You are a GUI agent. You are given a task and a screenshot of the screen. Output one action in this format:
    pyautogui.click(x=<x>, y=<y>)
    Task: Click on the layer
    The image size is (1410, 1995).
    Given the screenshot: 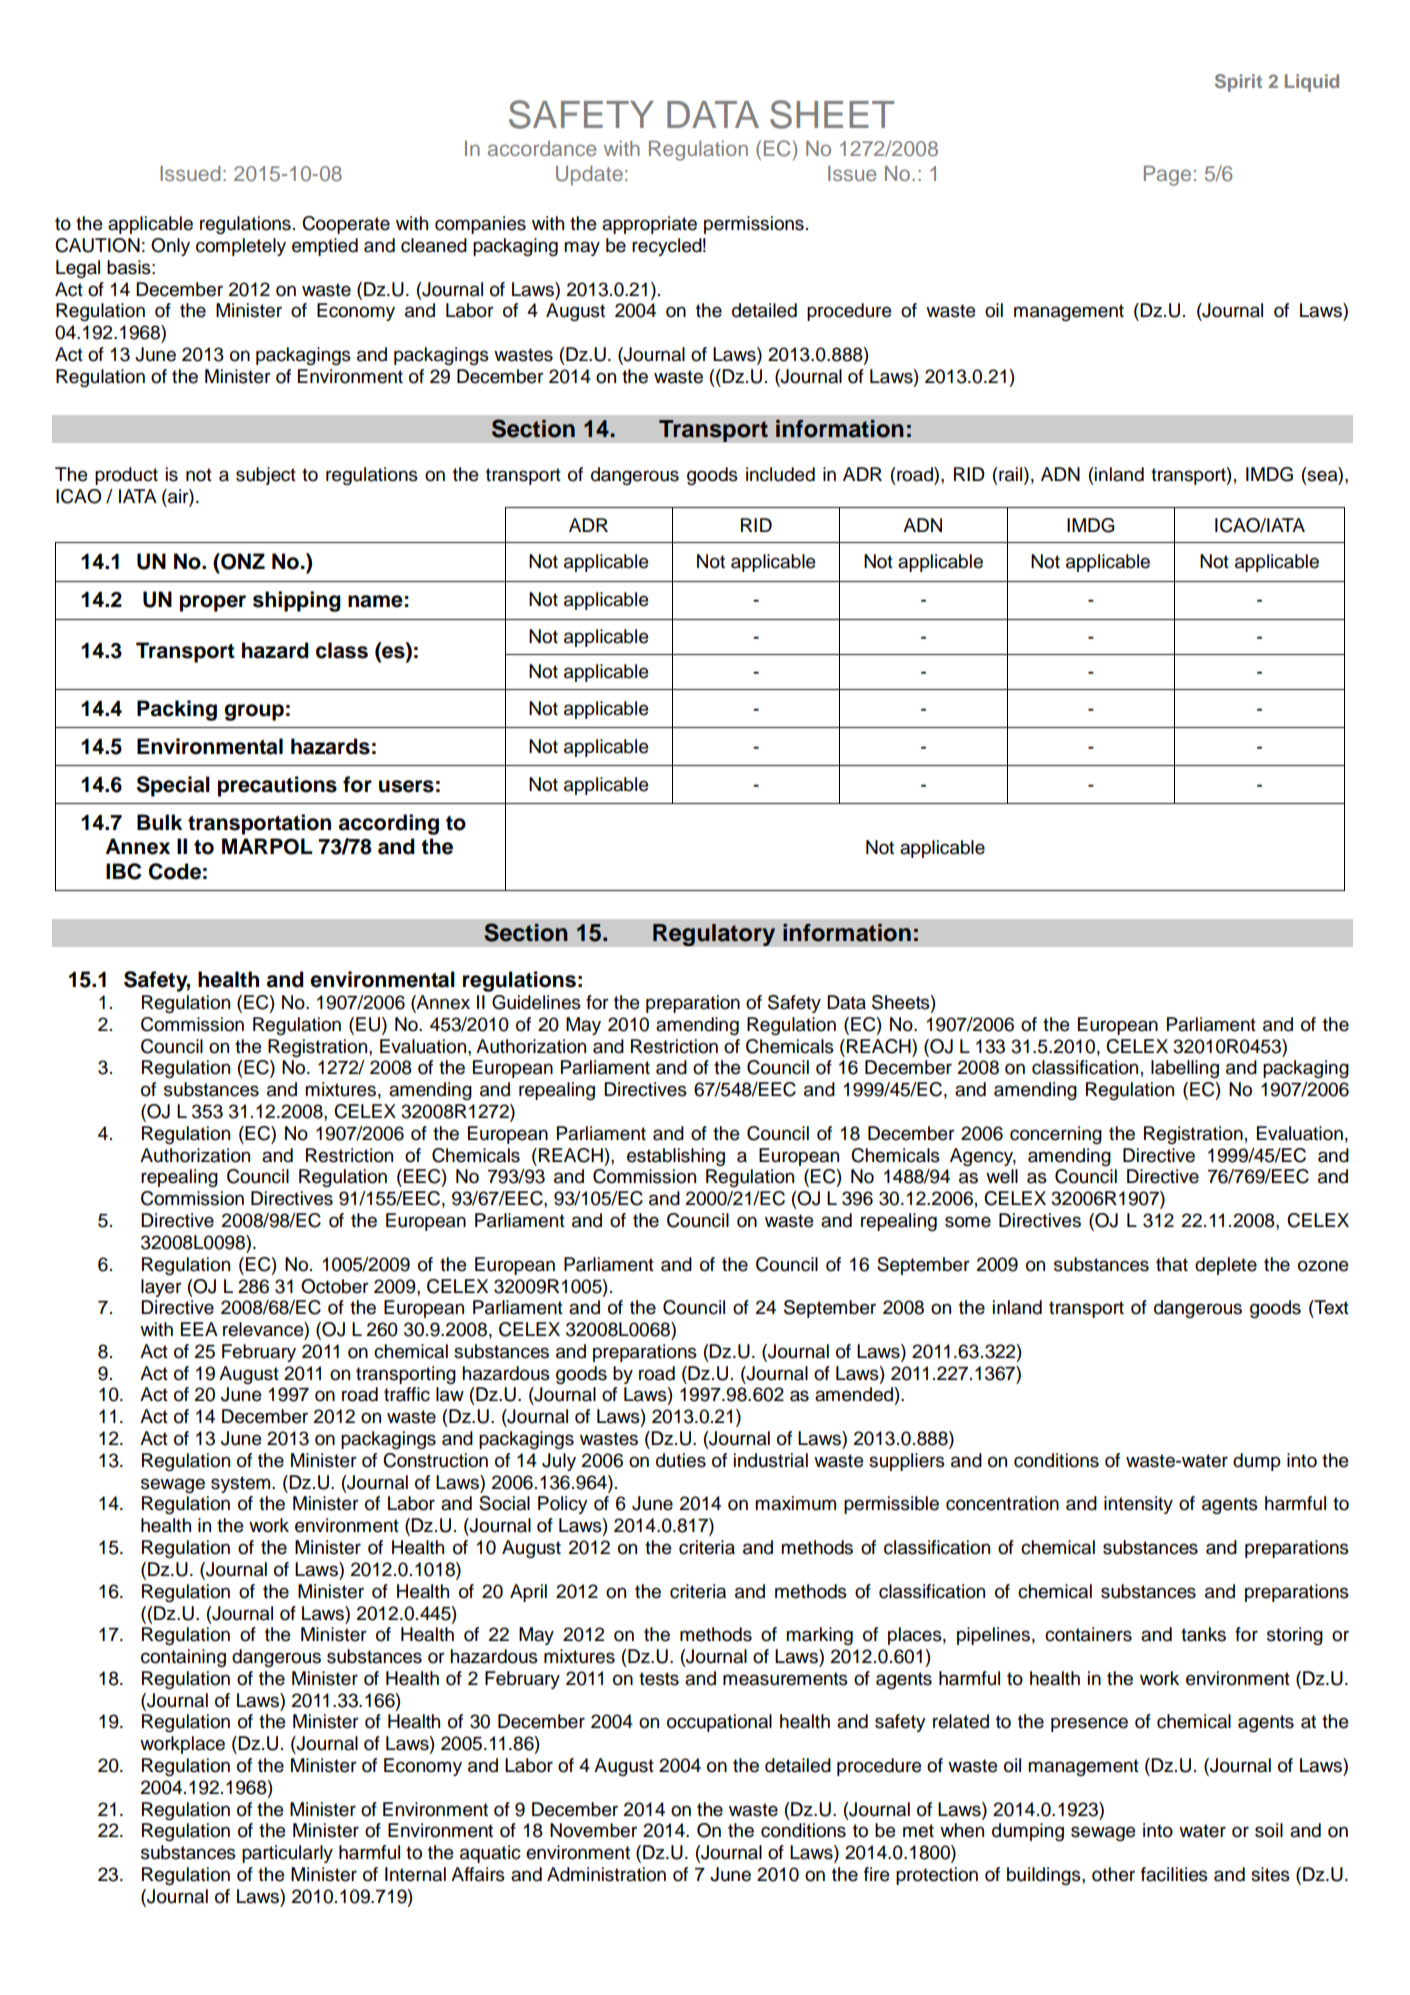 What is the action you would take?
    pyautogui.click(x=161, y=1288)
